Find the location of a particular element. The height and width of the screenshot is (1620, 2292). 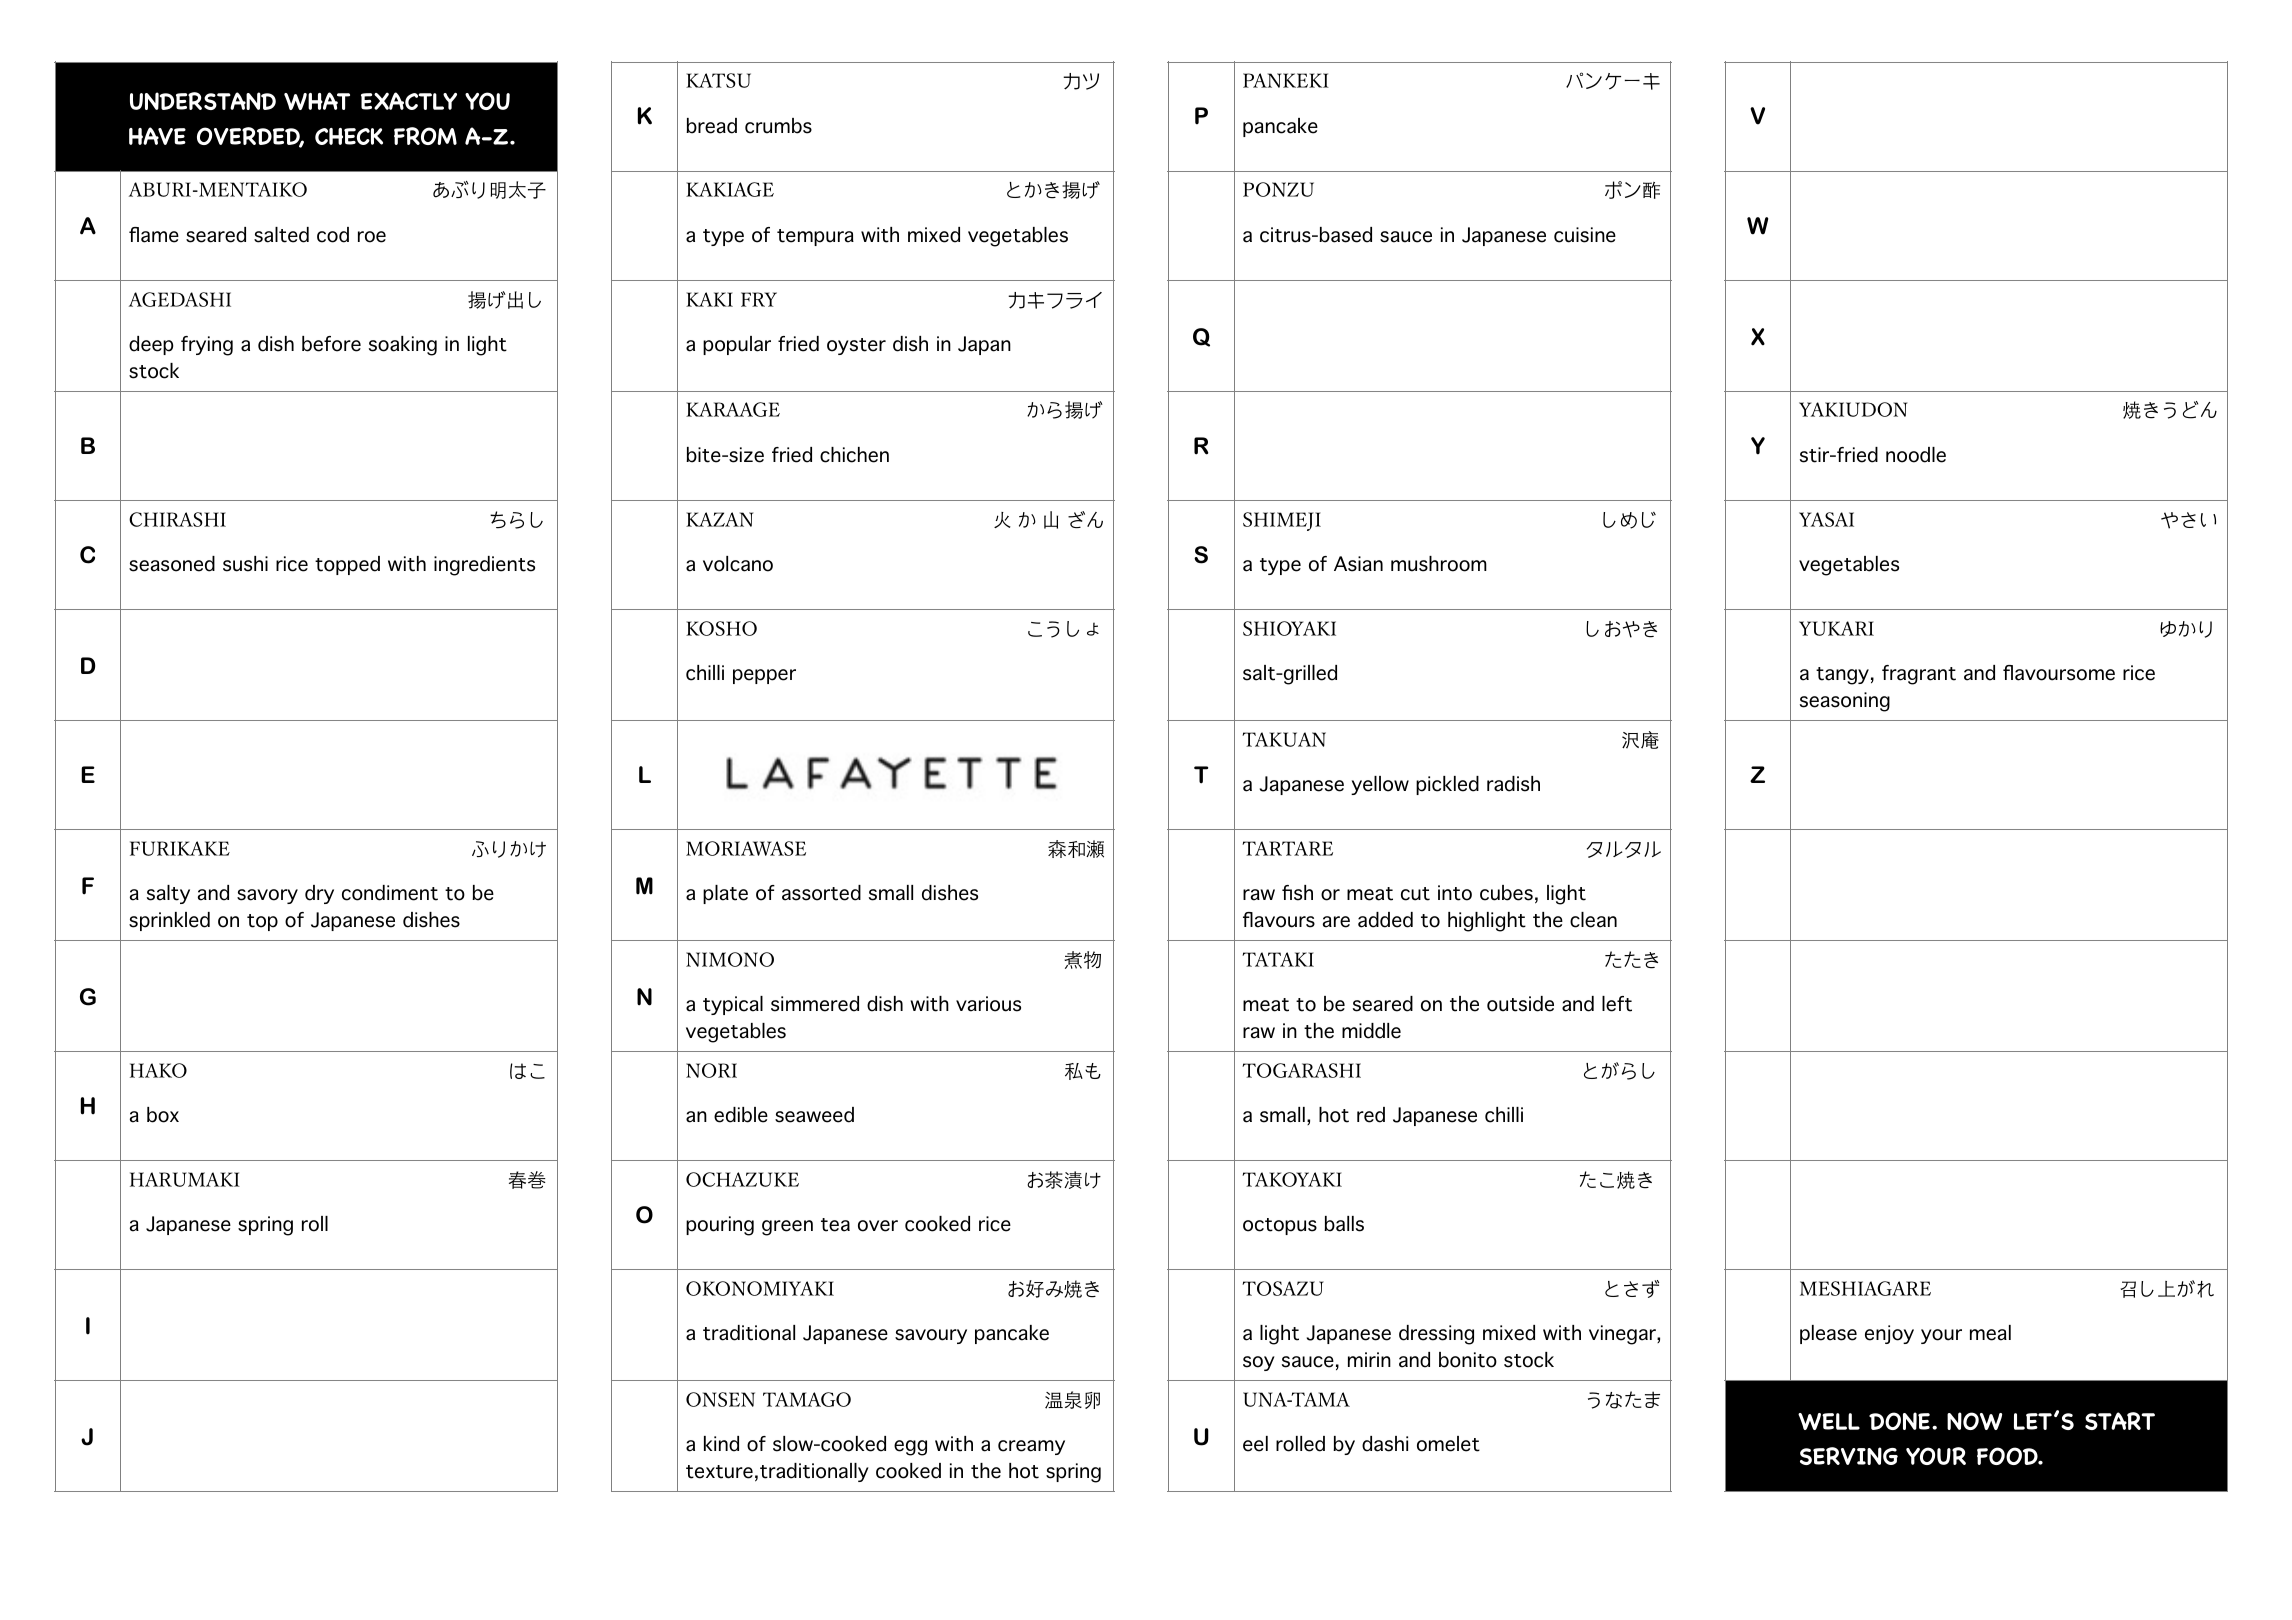

Asian is located at coordinates (1358, 564).
